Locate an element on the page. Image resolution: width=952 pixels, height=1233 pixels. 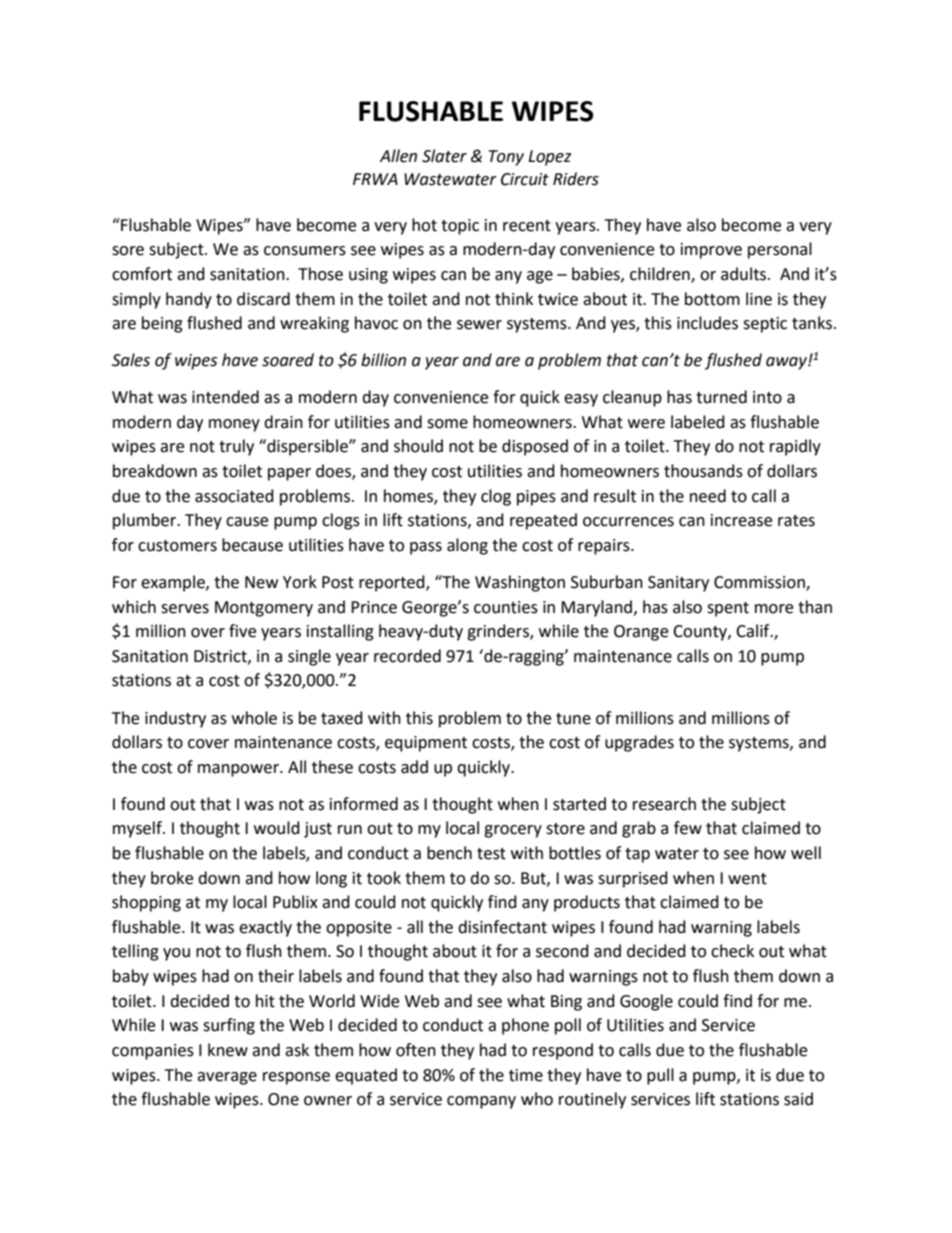
thousands is located at coordinates (703, 471).
